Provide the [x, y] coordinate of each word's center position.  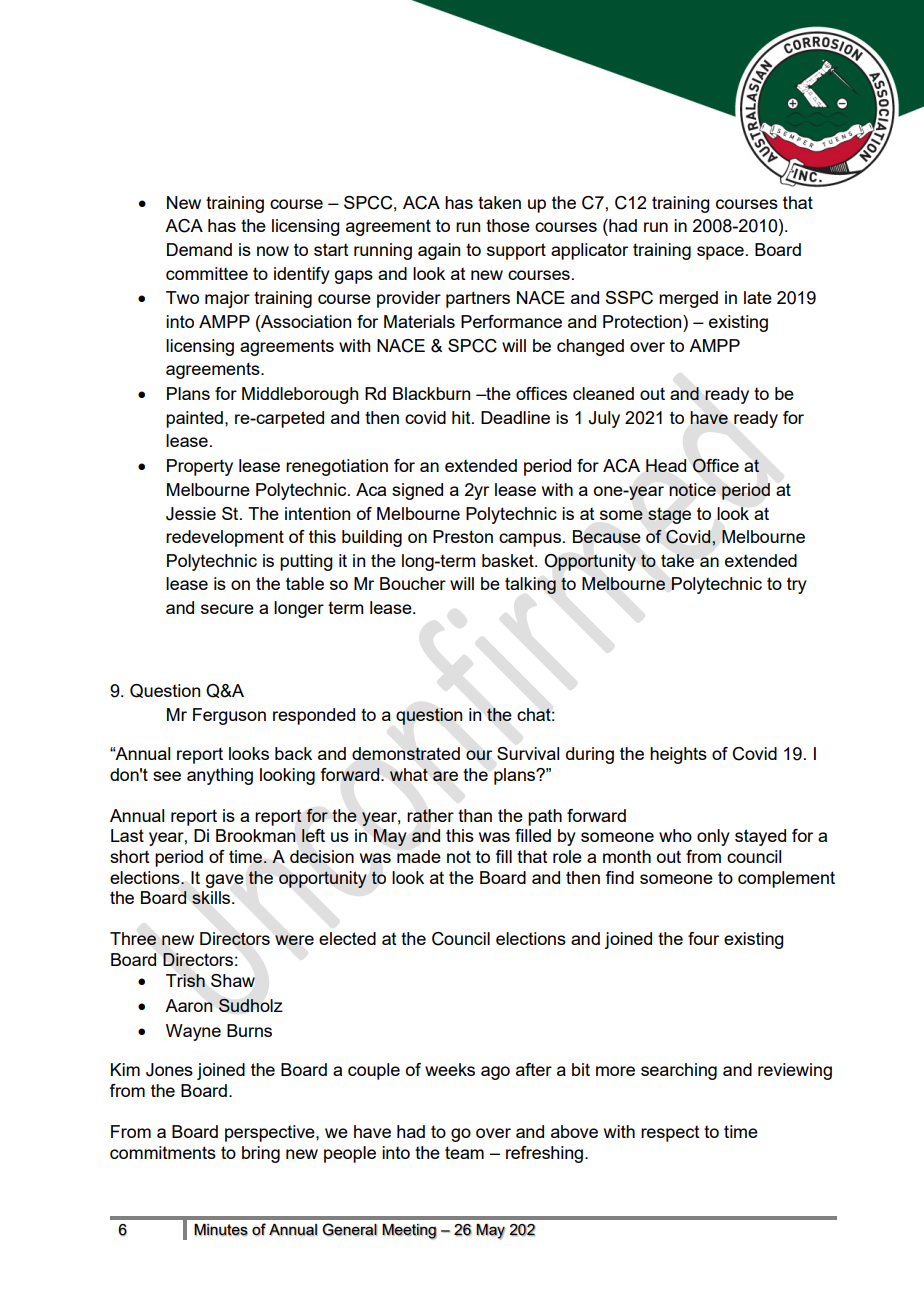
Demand [199, 249]
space [720, 253]
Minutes [221, 1230]
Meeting [409, 1232]
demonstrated [406, 753]
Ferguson [229, 716]
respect [670, 1134]
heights [678, 755]
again [439, 251]
